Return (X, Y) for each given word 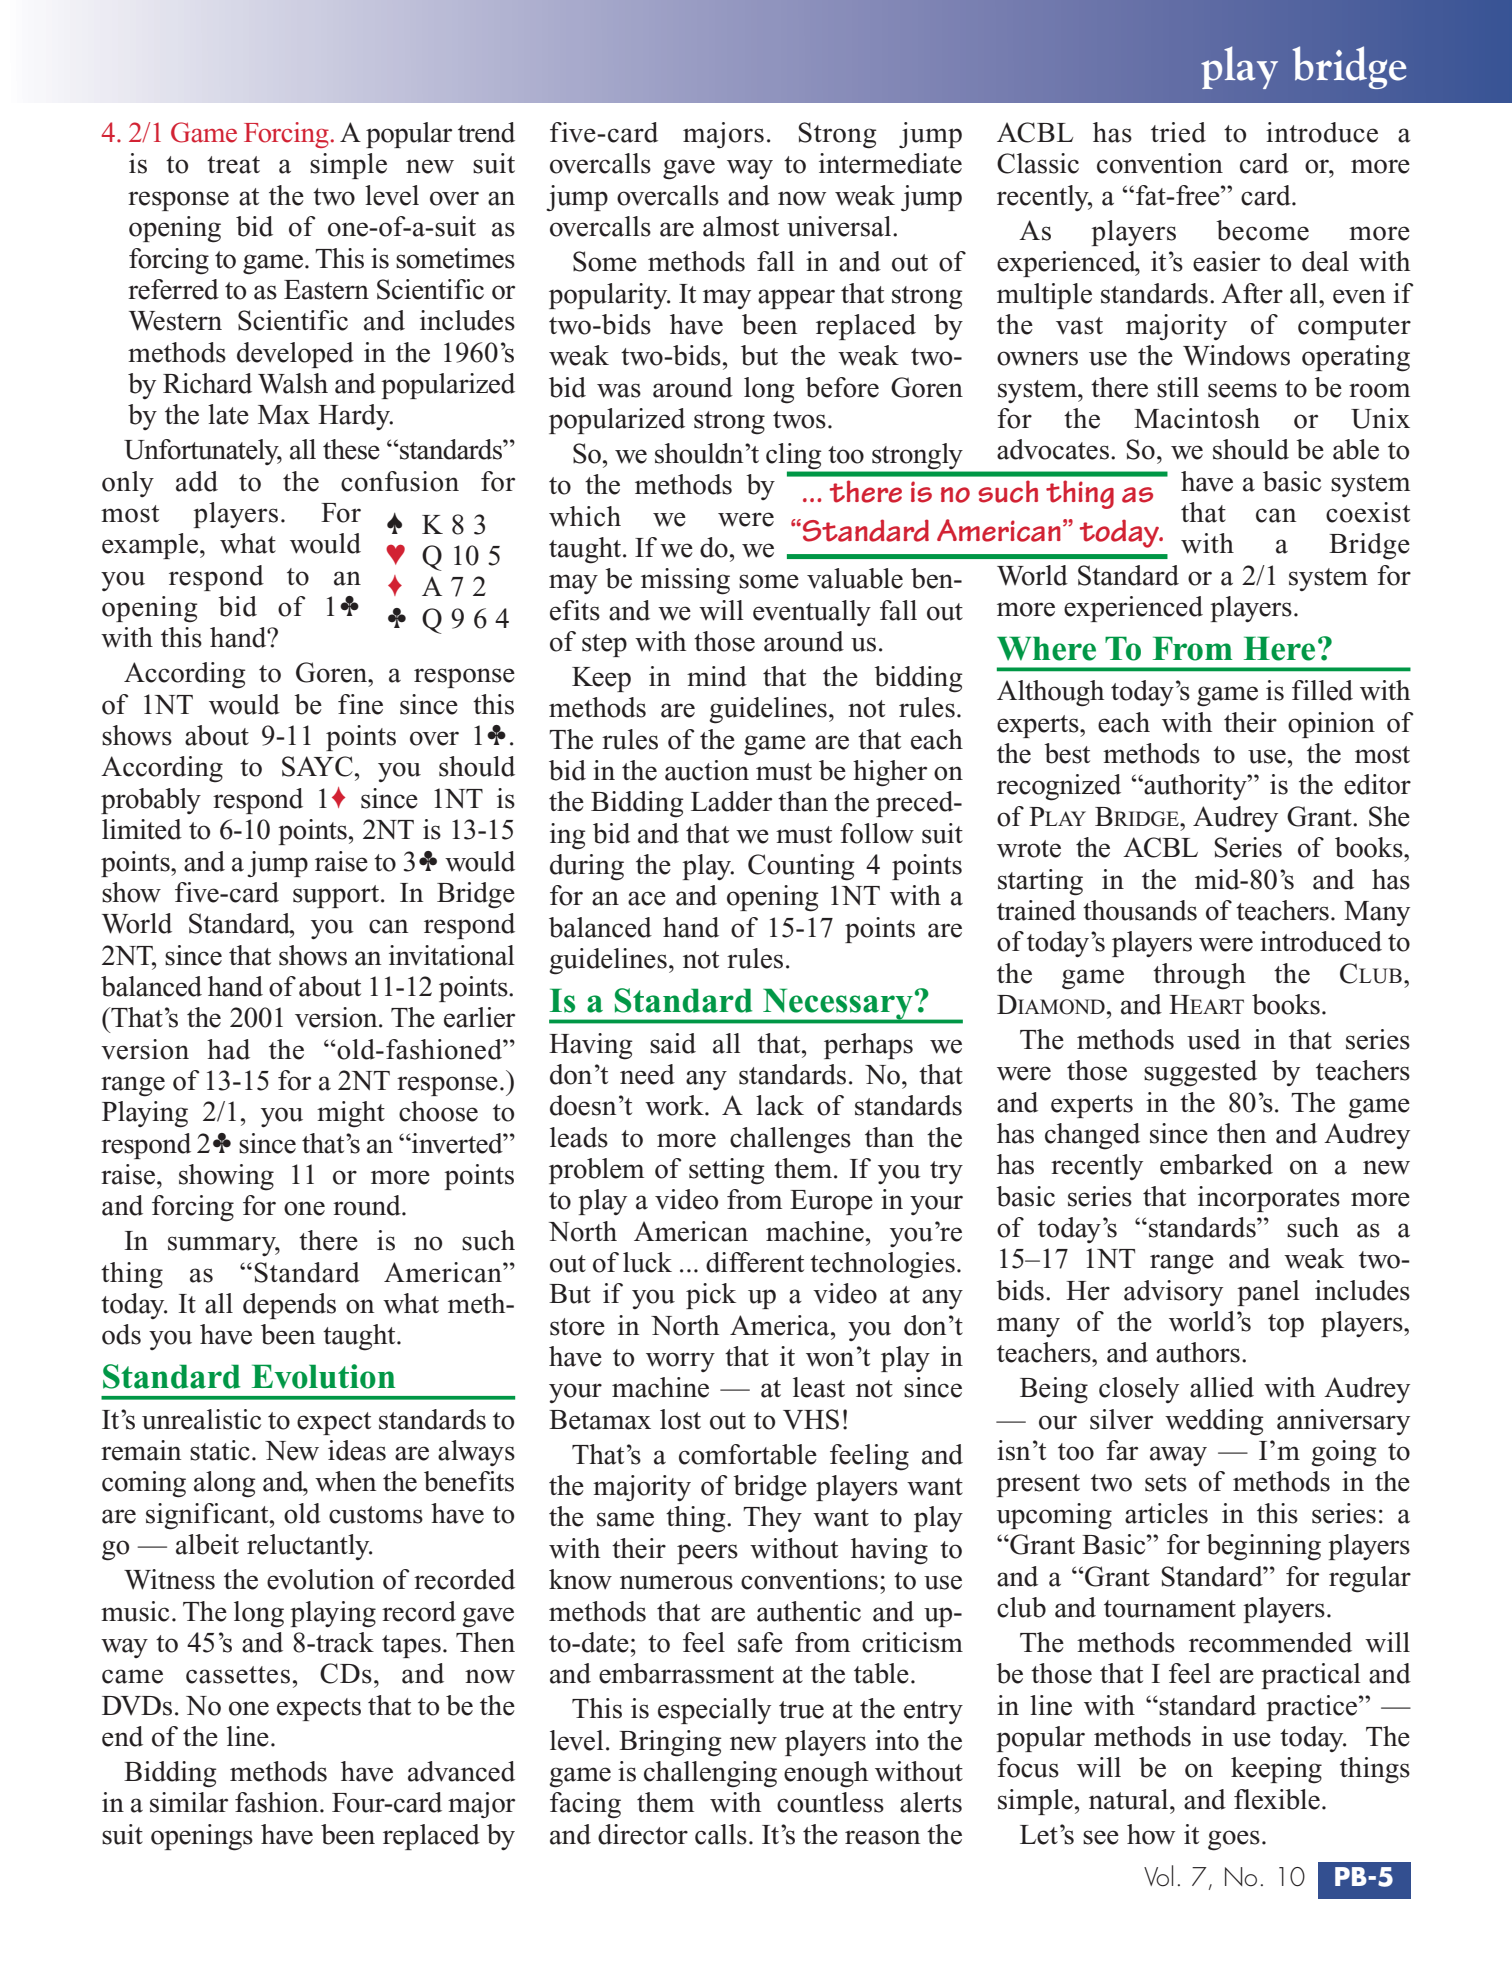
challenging (710, 1774)
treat (233, 165)
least (819, 1387)
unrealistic (201, 1419)
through (1199, 976)
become (1262, 230)
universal (840, 226)
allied (1222, 1387)
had (228, 1049)
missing (685, 581)
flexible (1277, 1799)
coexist (1368, 512)
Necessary (838, 1005)
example (150, 546)
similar (189, 1802)
